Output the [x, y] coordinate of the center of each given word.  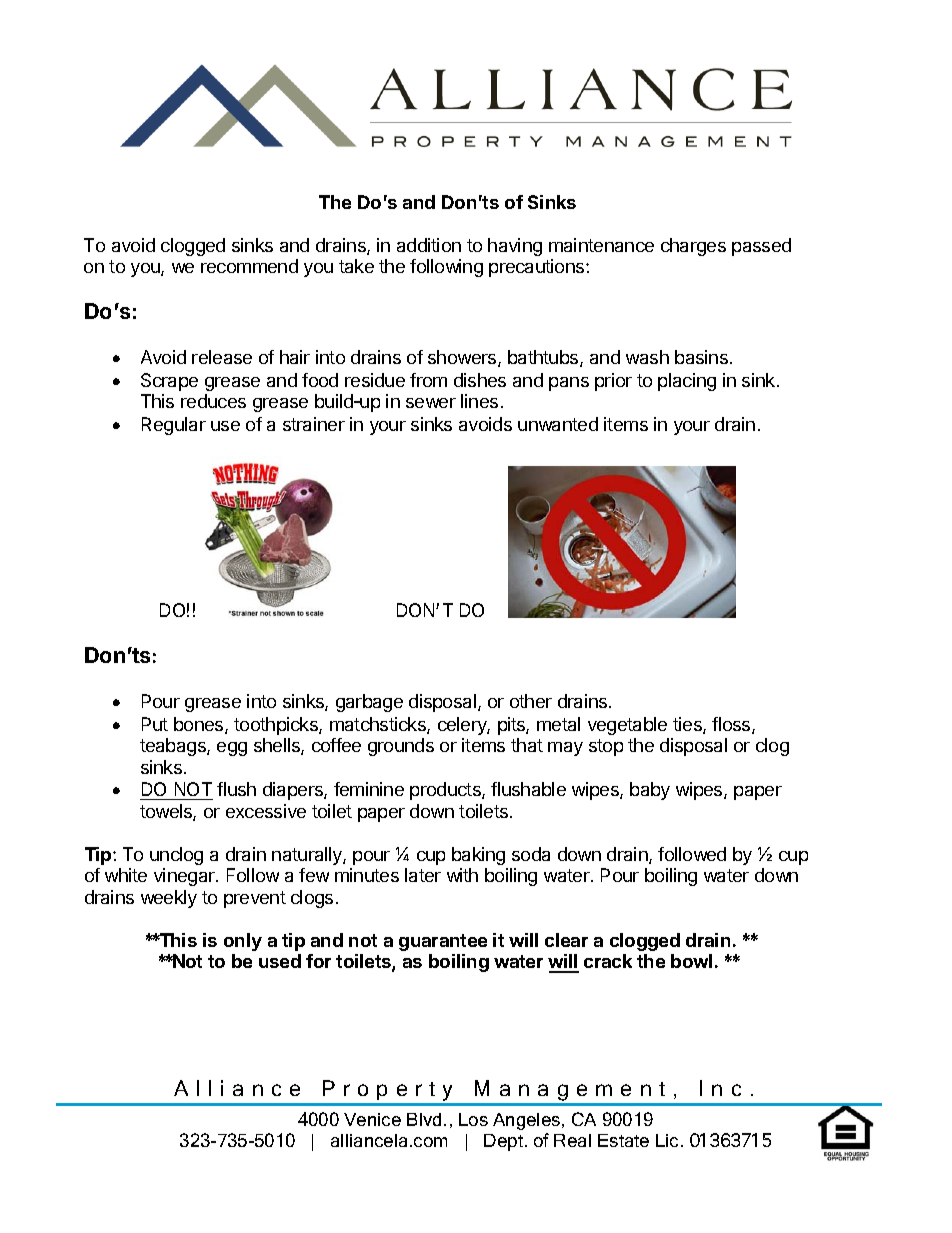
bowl [691, 961]
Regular [174, 426]
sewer [431, 403]
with [462, 875]
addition [429, 245]
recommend [249, 266]
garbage [369, 703]
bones [200, 725]
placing [687, 382]
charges [693, 247]
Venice [372, 1119]
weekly [169, 899]
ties [688, 725]
